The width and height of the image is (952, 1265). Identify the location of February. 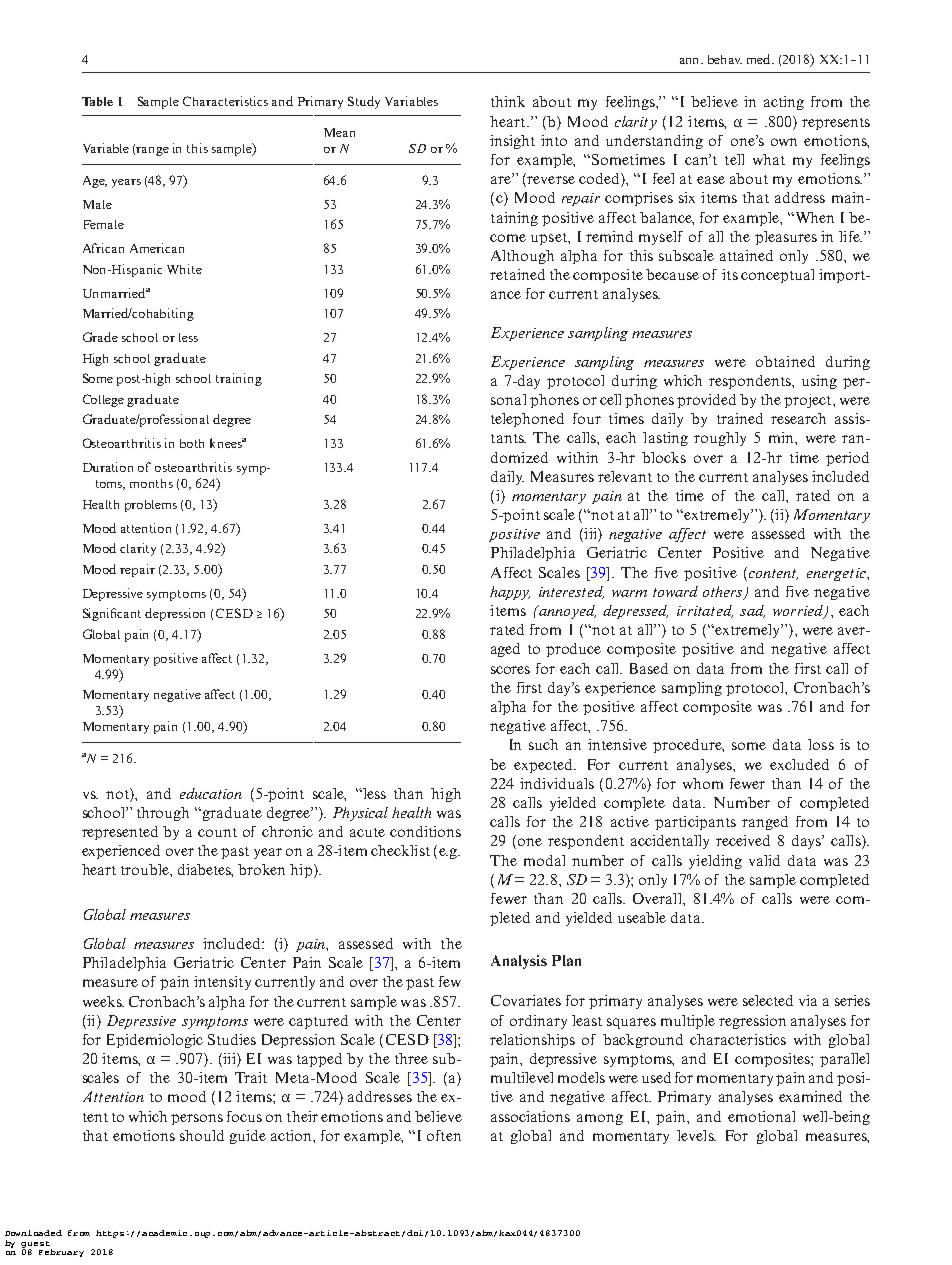
(61, 1253).
